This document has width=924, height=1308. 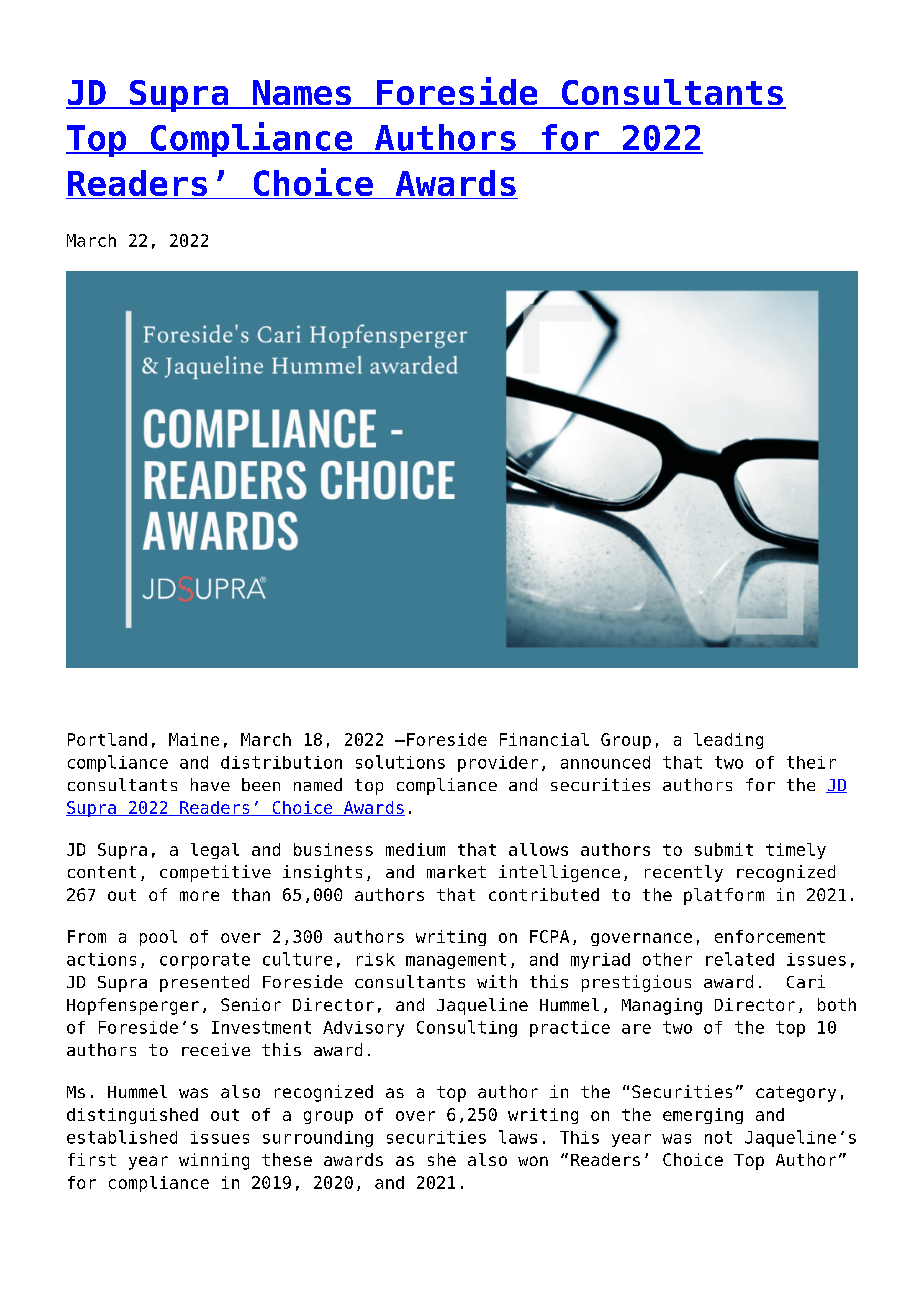 I want to click on provider, so click(x=498, y=764).
